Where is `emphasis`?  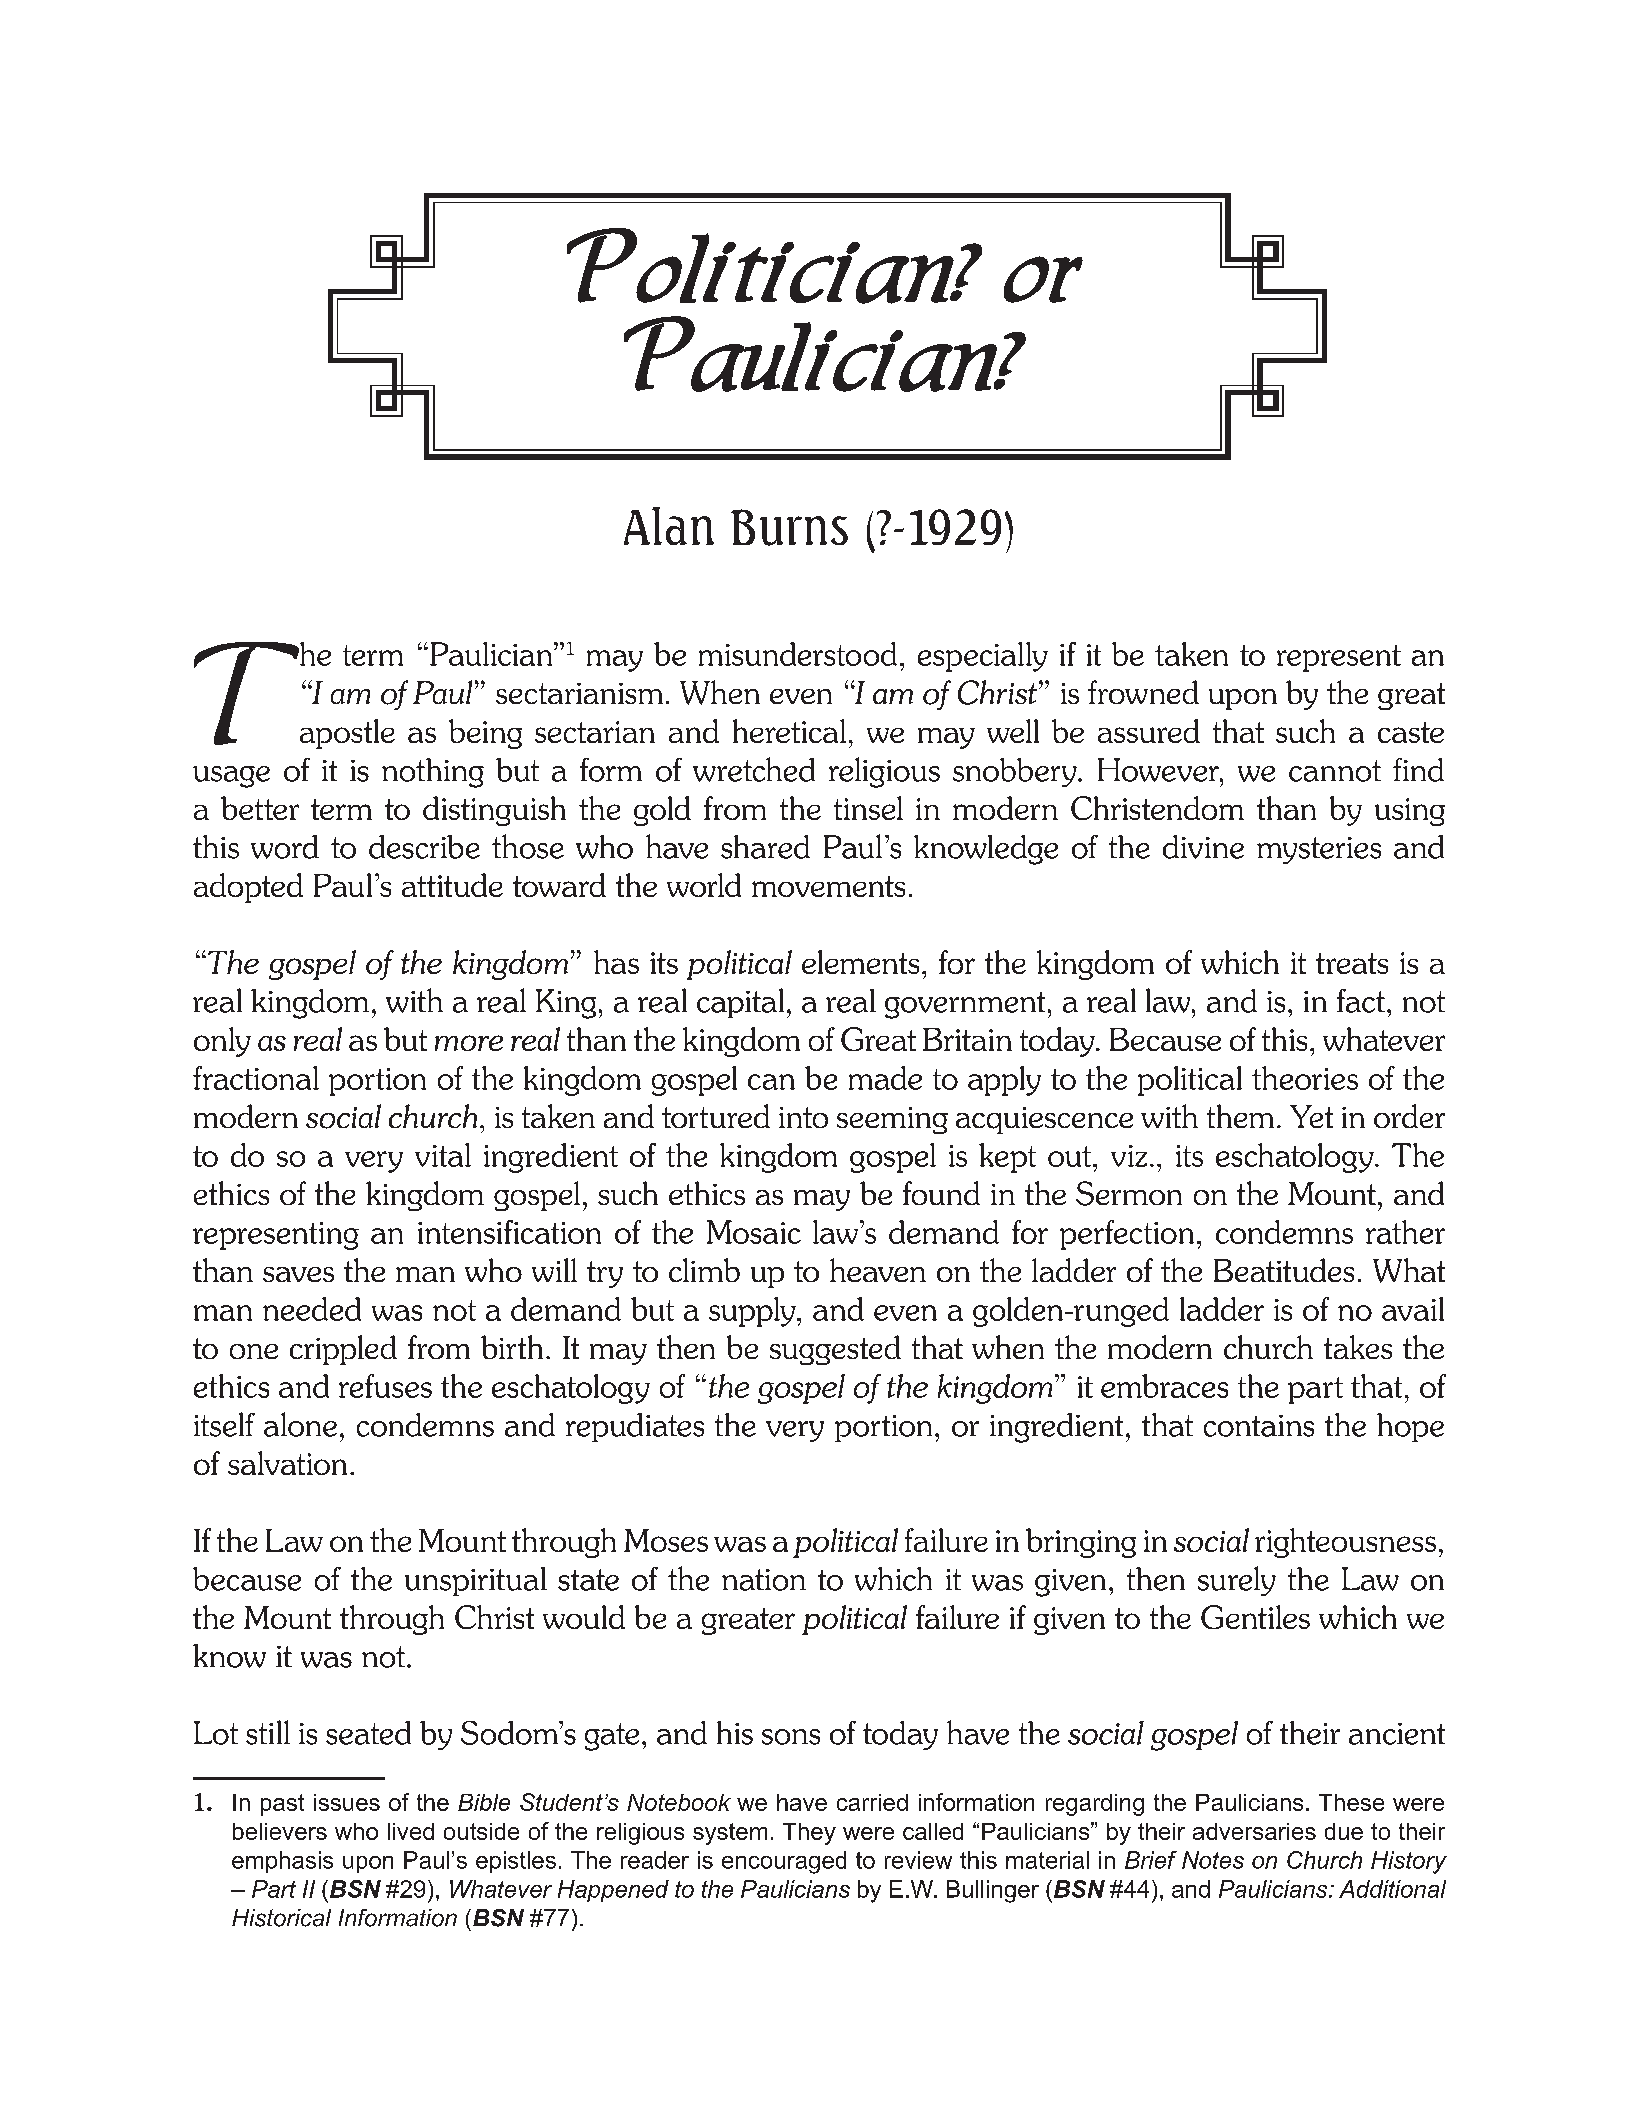
emphasis is located at coordinates (282, 1862).
